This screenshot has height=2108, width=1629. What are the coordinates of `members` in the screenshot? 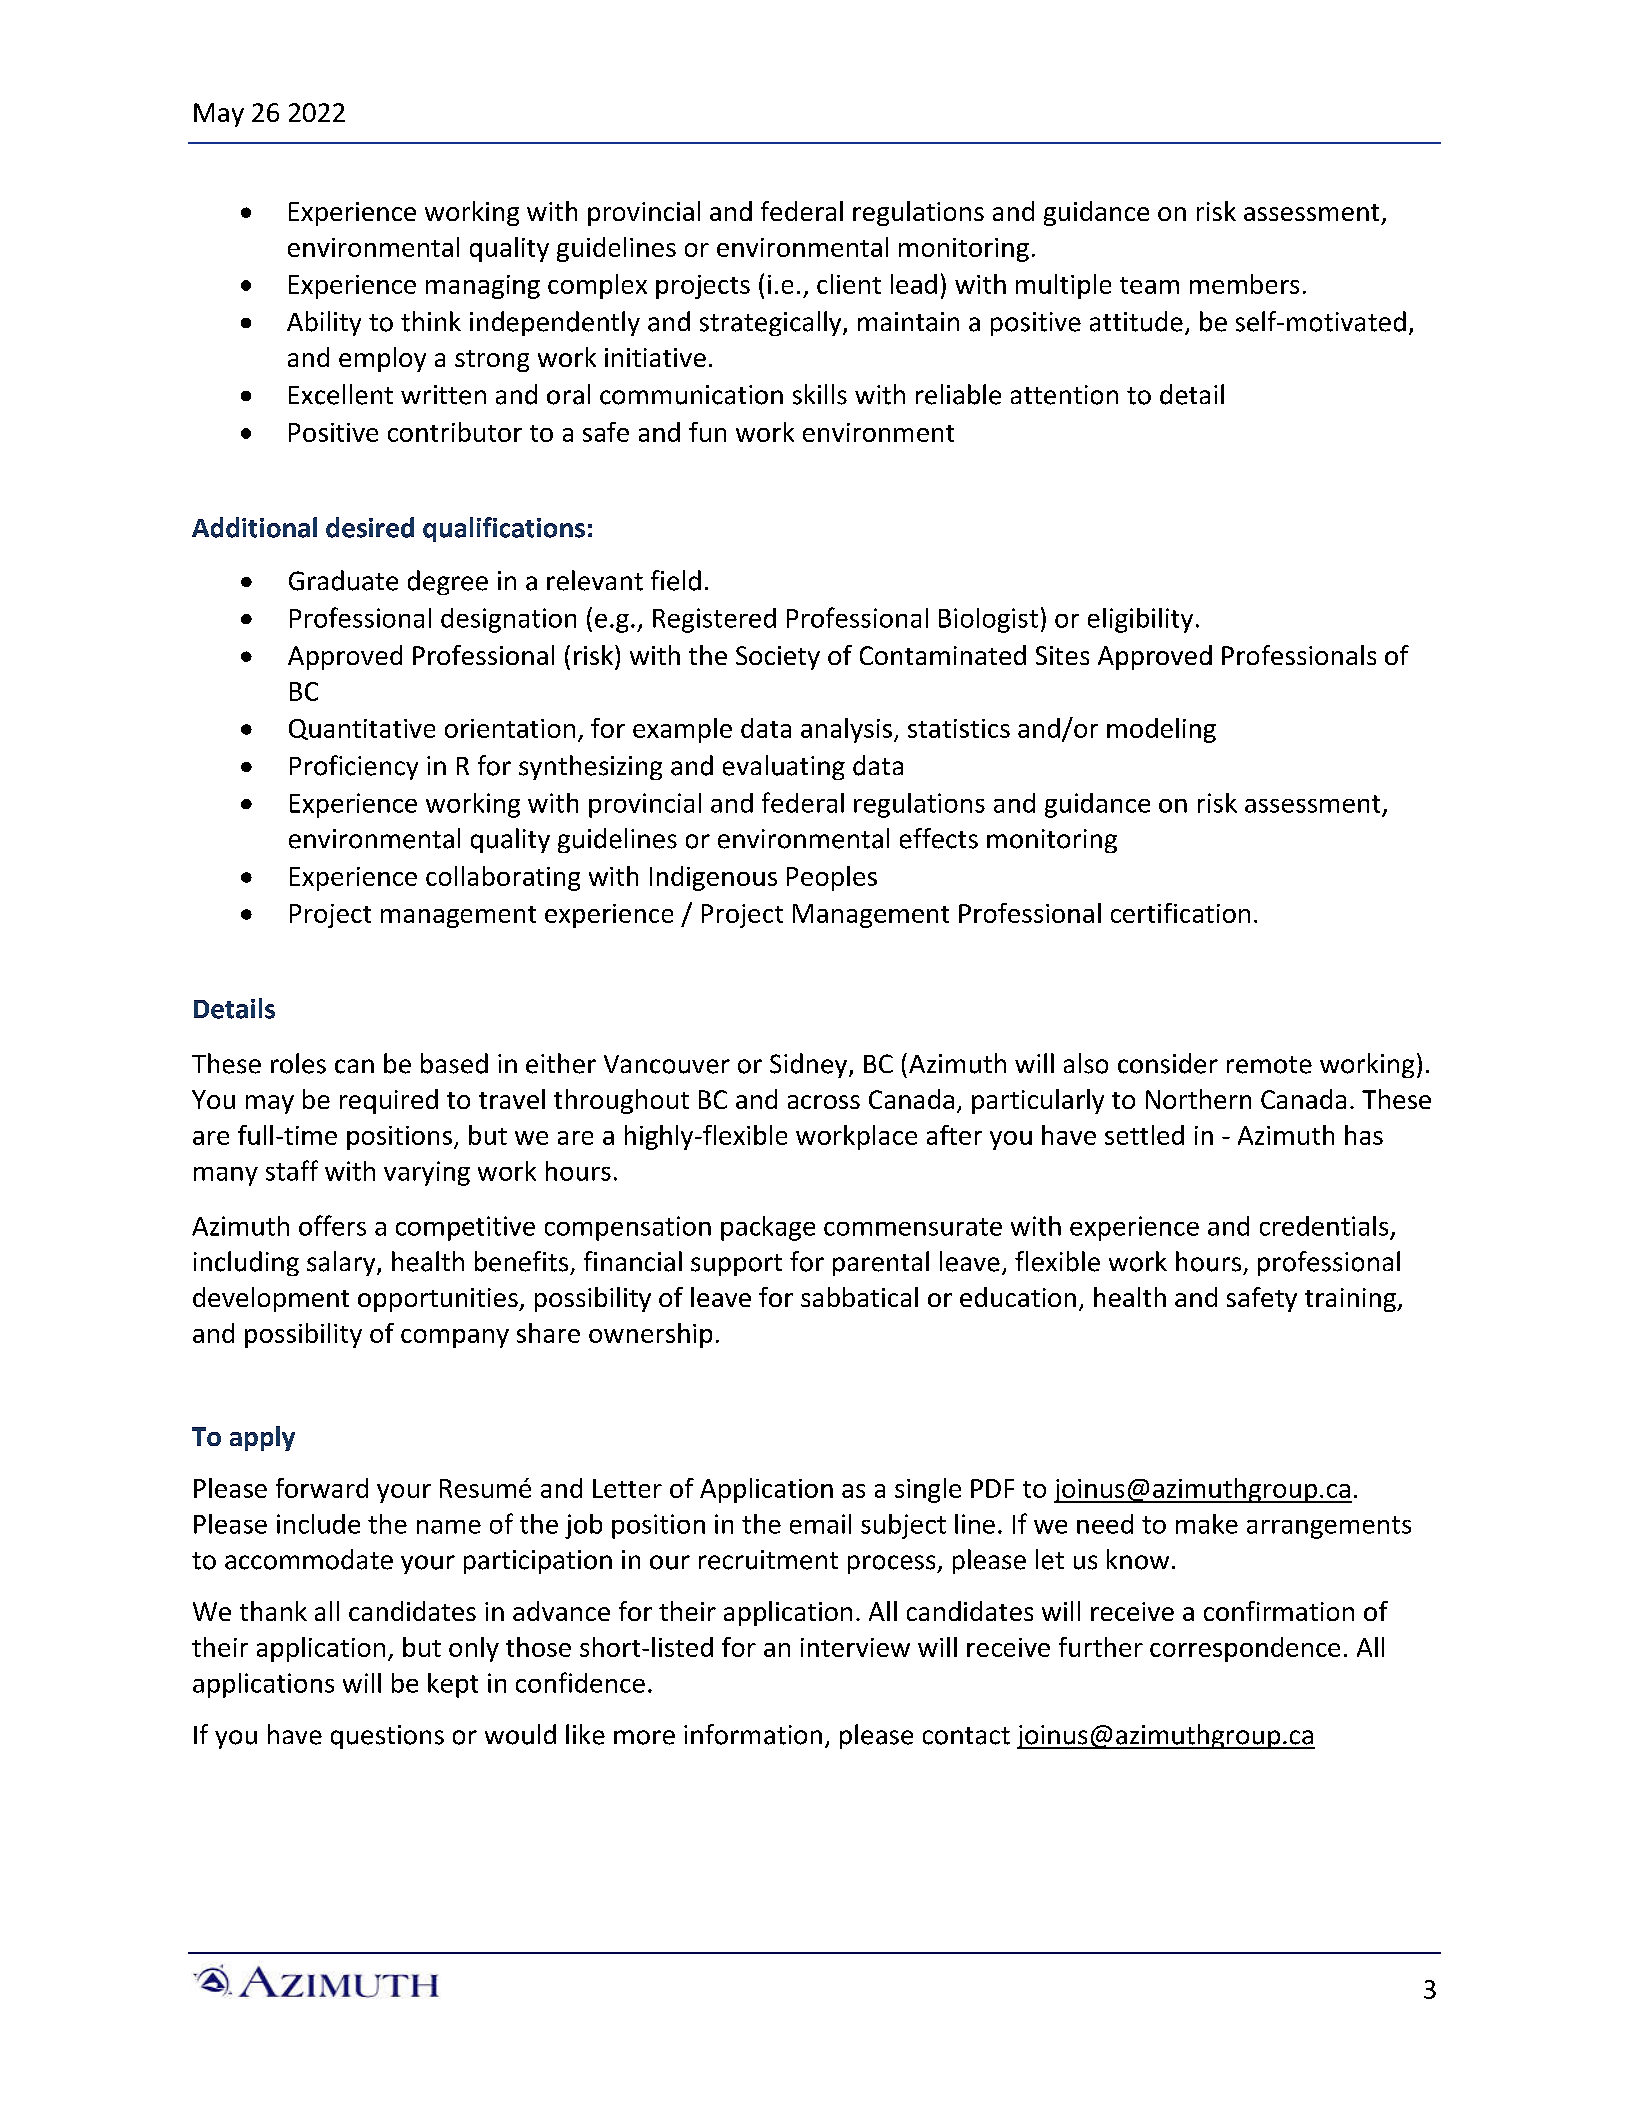 It's located at (1244, 284).
